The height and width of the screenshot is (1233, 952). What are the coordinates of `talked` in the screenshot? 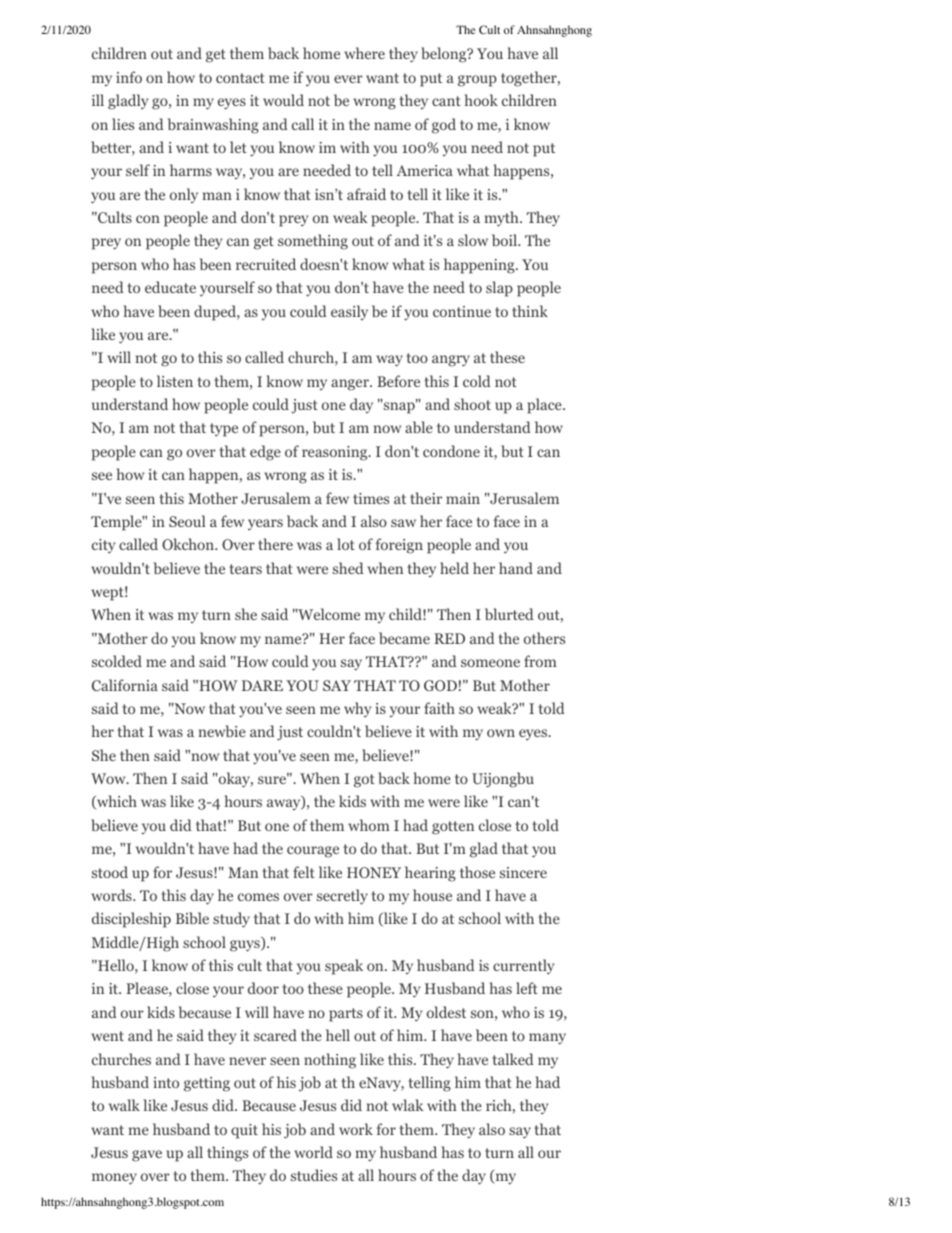 It's located at (513, 1059).
